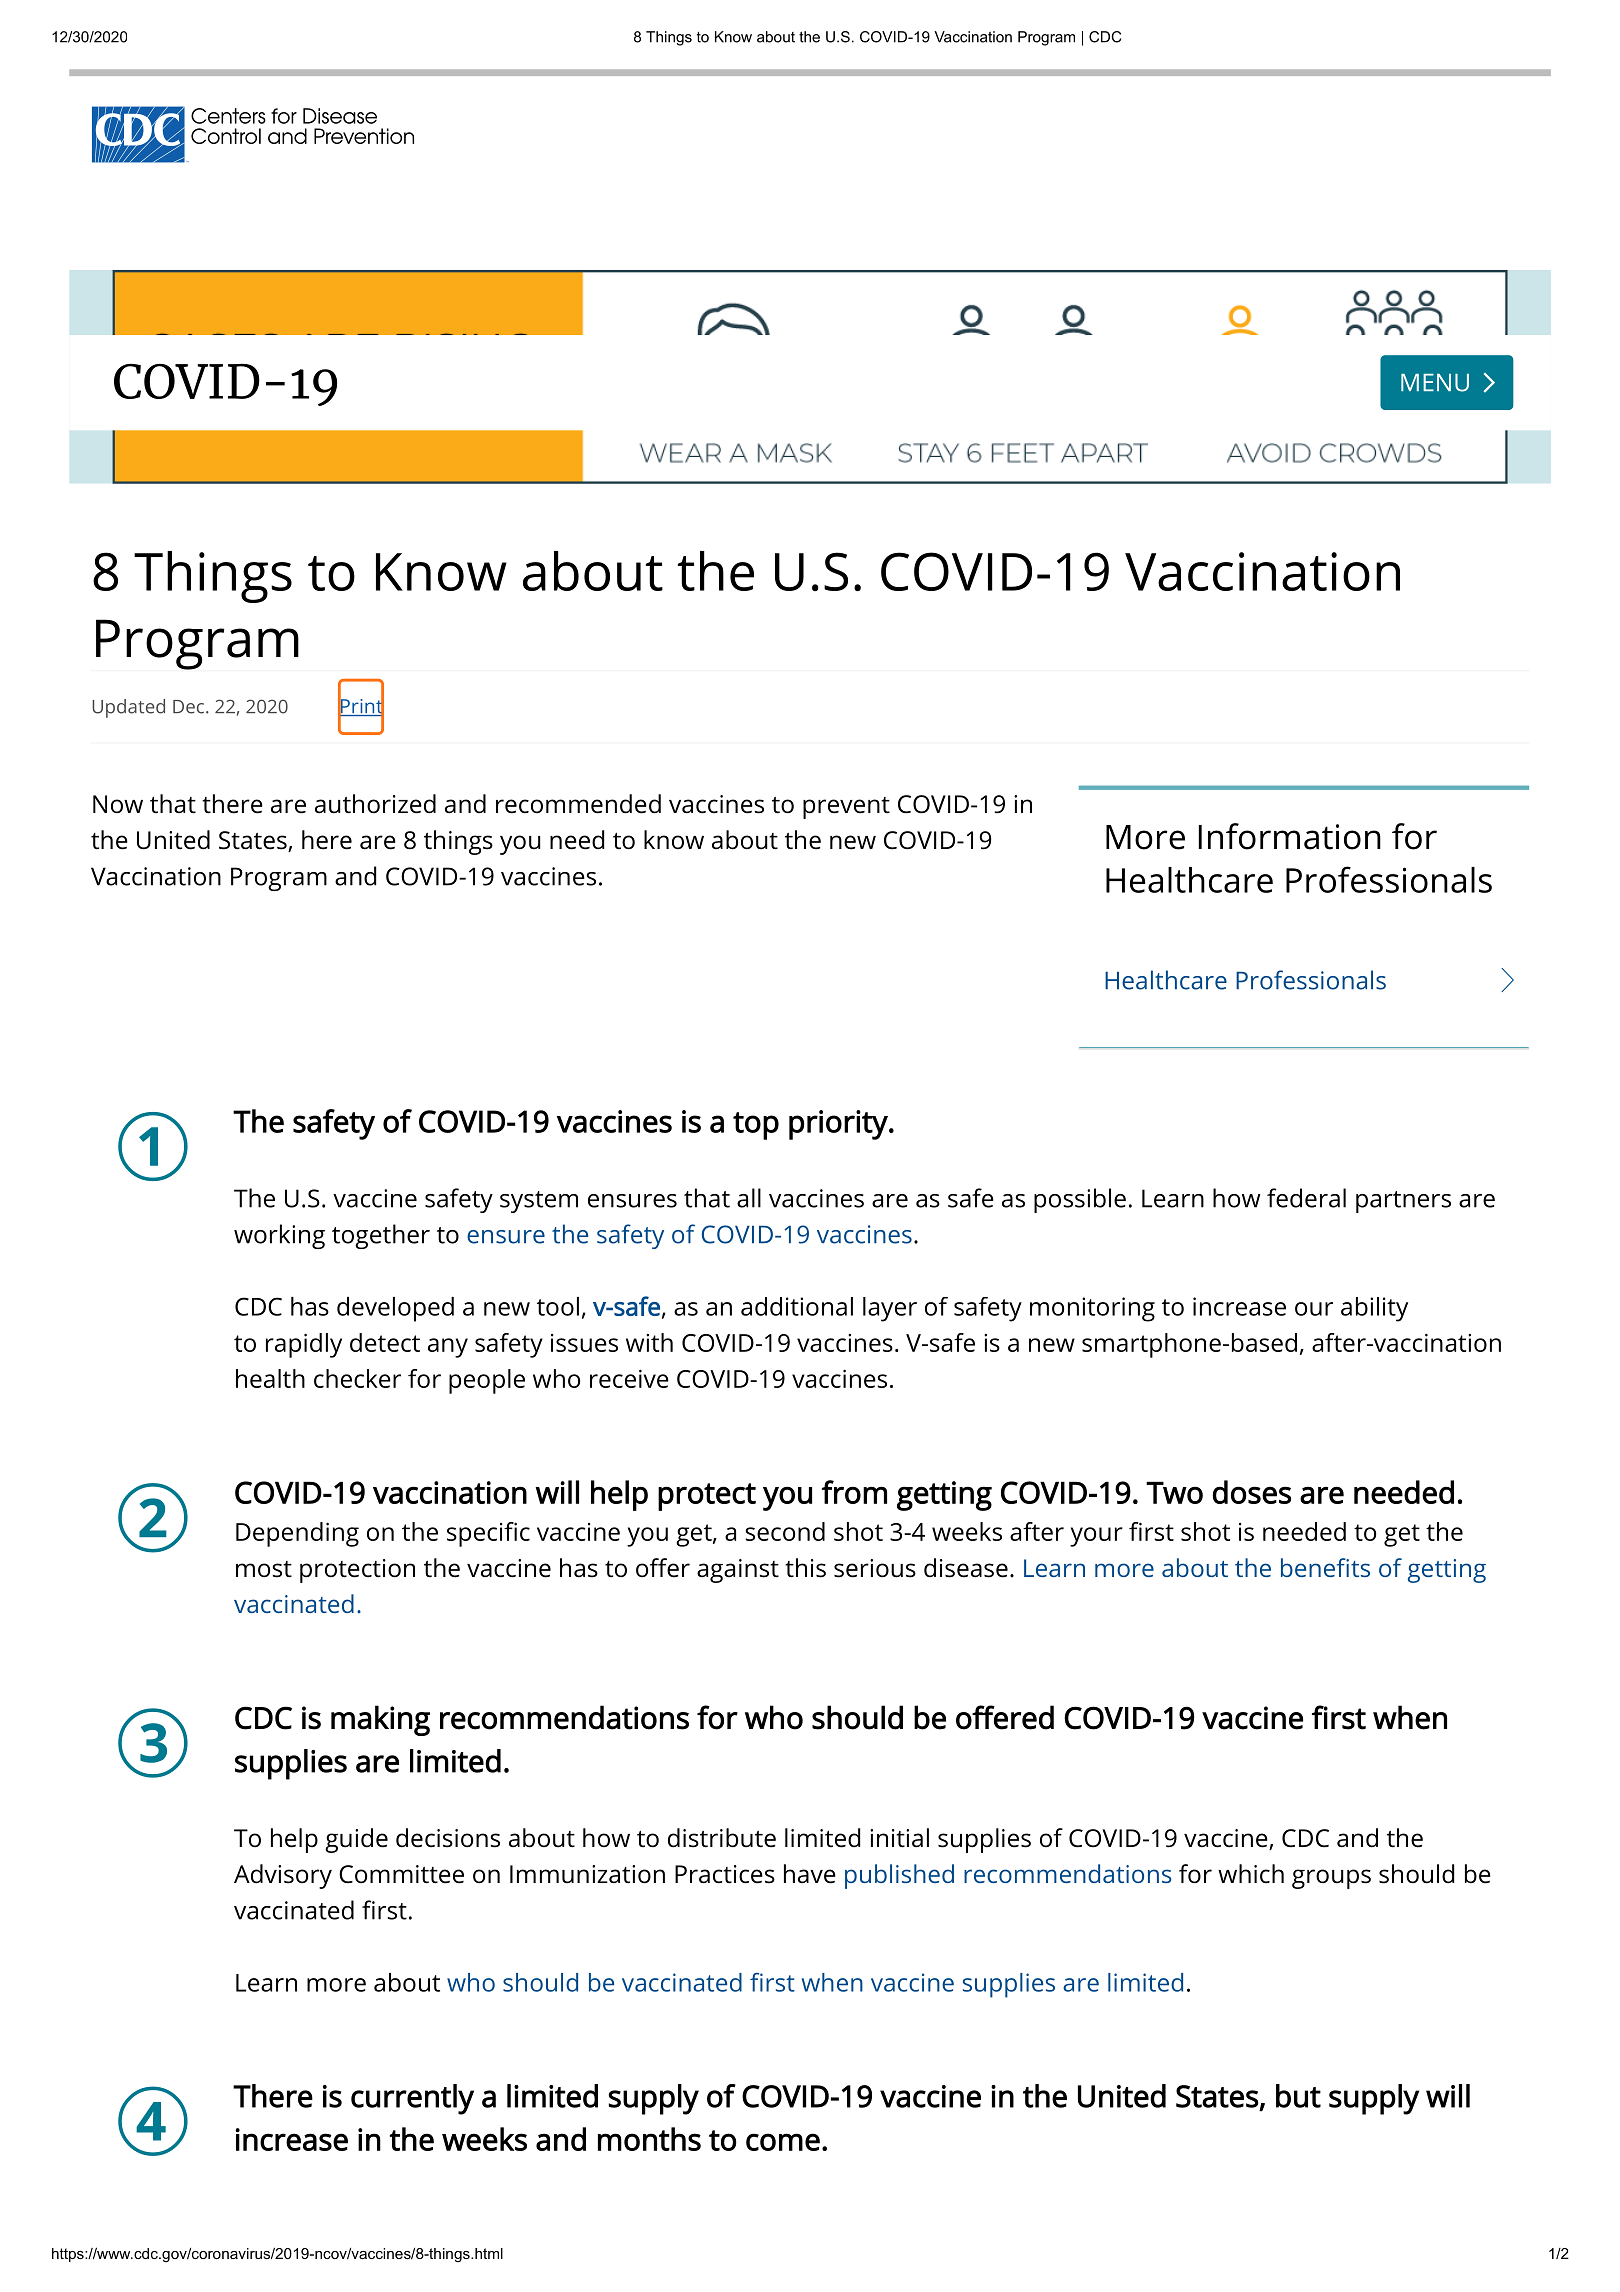 This page has height=2292, width=1620. What do you see at coordinates (797, 1306) in the page?
I see `additional` at bounding box center [797, 1306].
